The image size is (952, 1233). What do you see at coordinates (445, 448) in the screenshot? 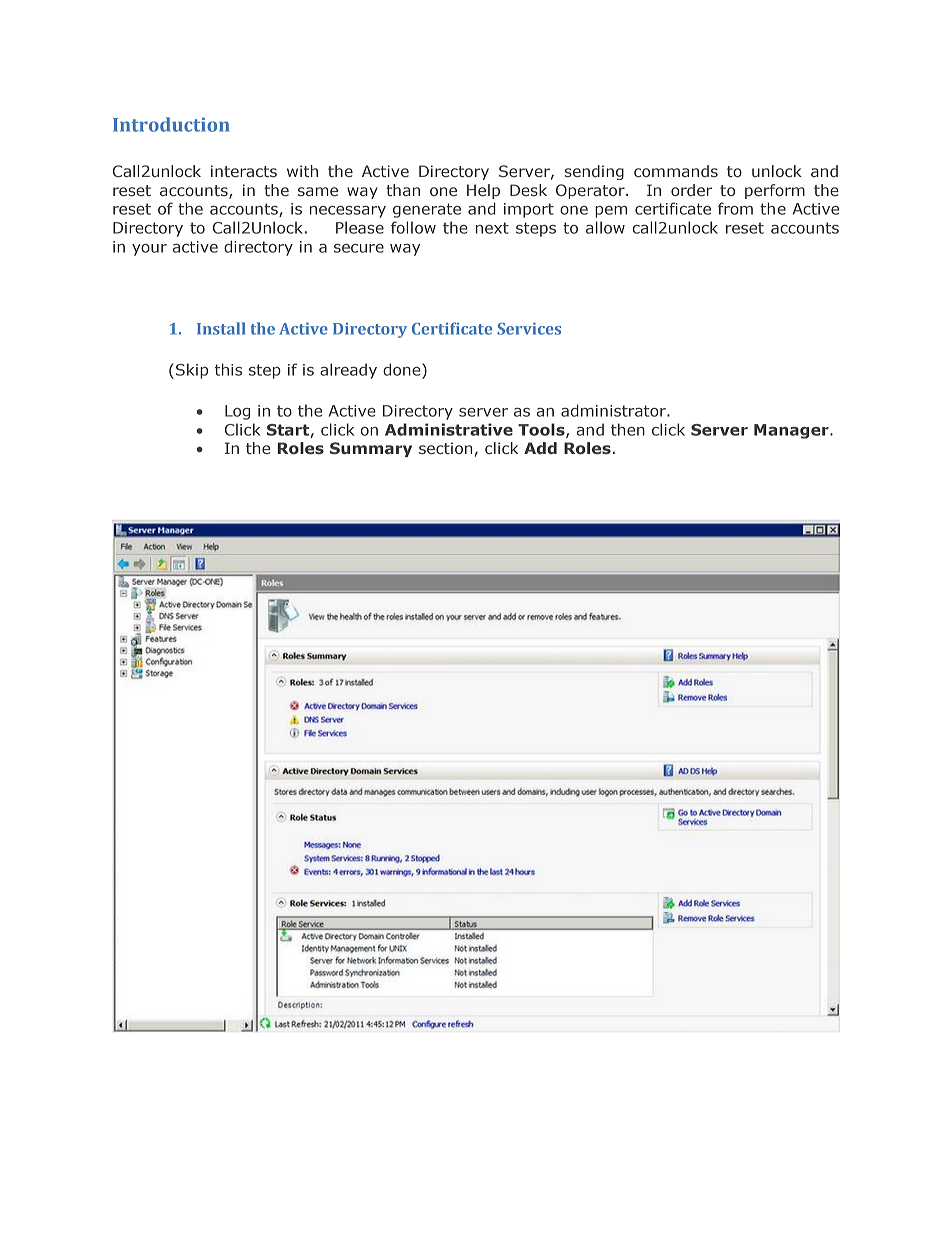
I see `section` at bounding box center [445, 448].
